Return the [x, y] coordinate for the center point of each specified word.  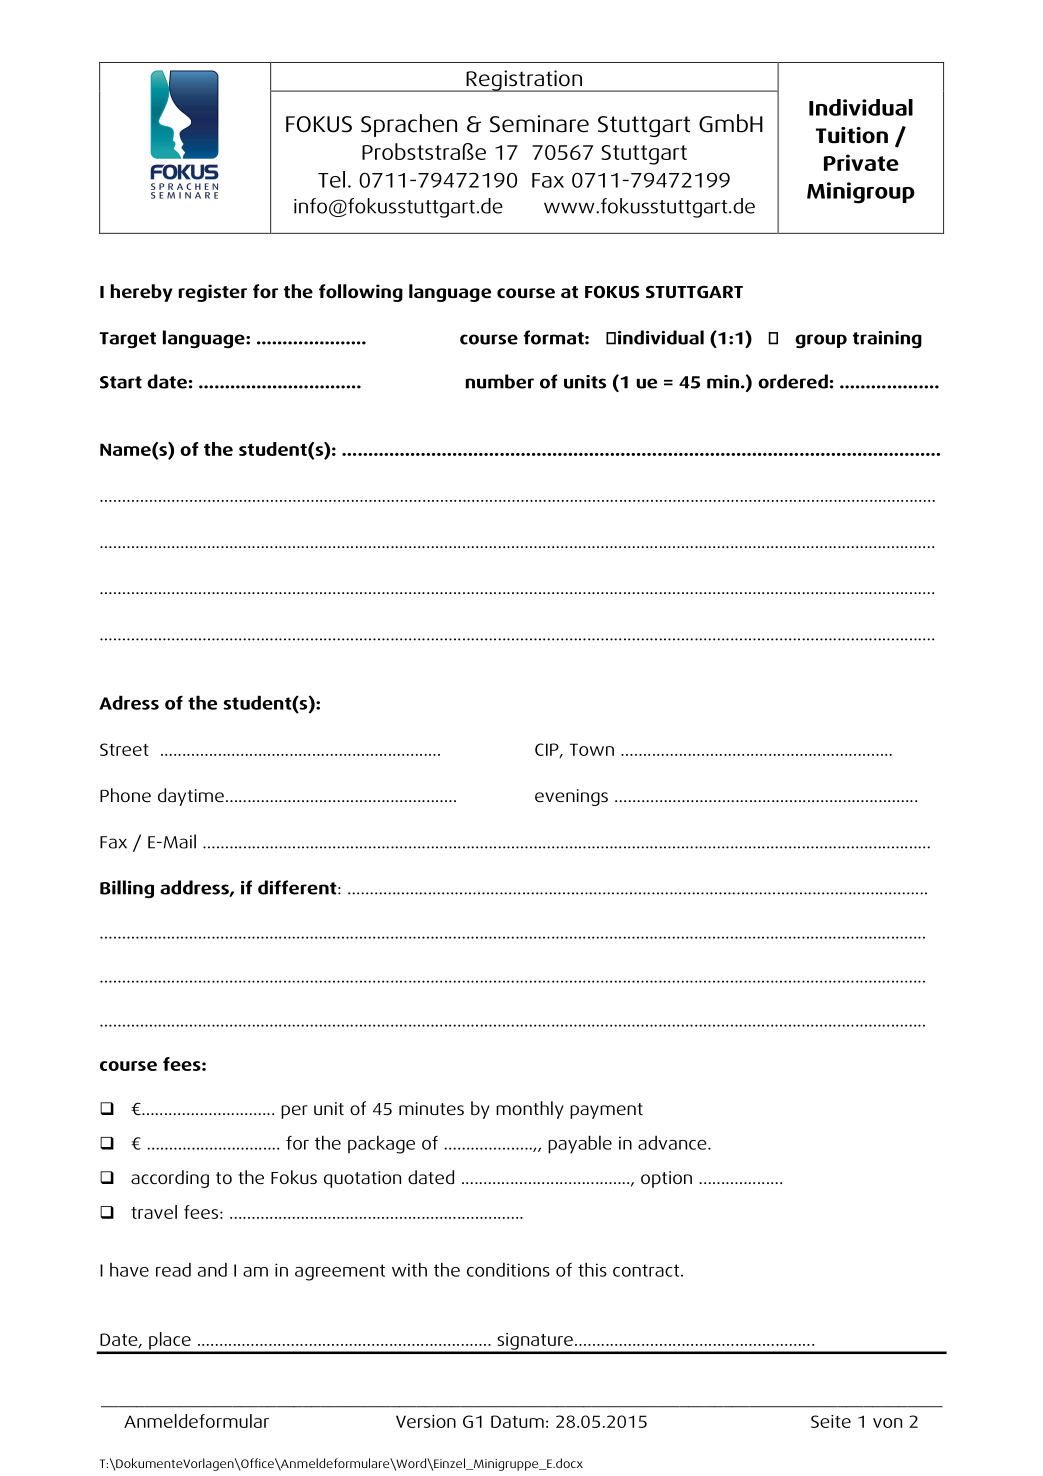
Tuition [852, 135]
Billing [127, 889]
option [666, 1179]
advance [673, 1143]
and [212, 1270]
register [213, 293]
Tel [331, 179]
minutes [431, 1108]
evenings [571, 797]
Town [592, 749]
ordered [793, 381]
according [170, 1179]
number [500, 381]
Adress [129, 702]
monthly [530, 1110]
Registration [524, 81]
